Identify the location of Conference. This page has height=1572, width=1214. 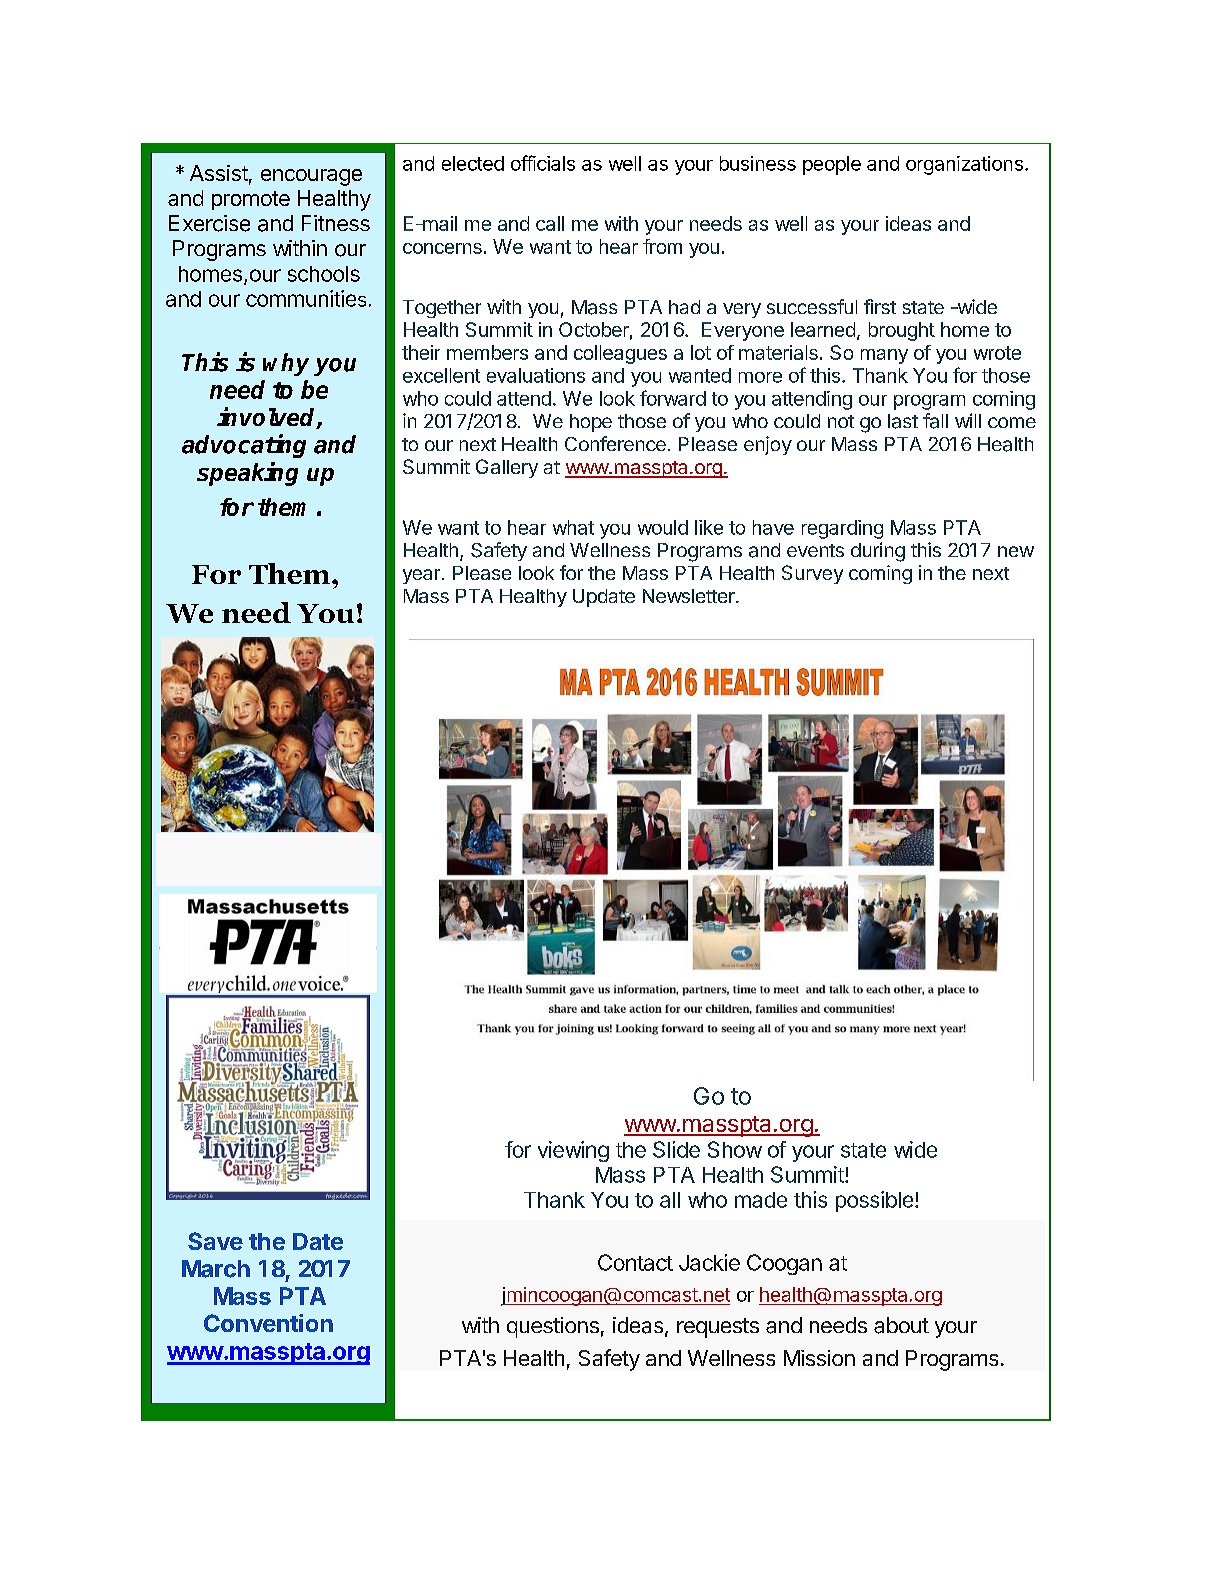
(615, 443).
